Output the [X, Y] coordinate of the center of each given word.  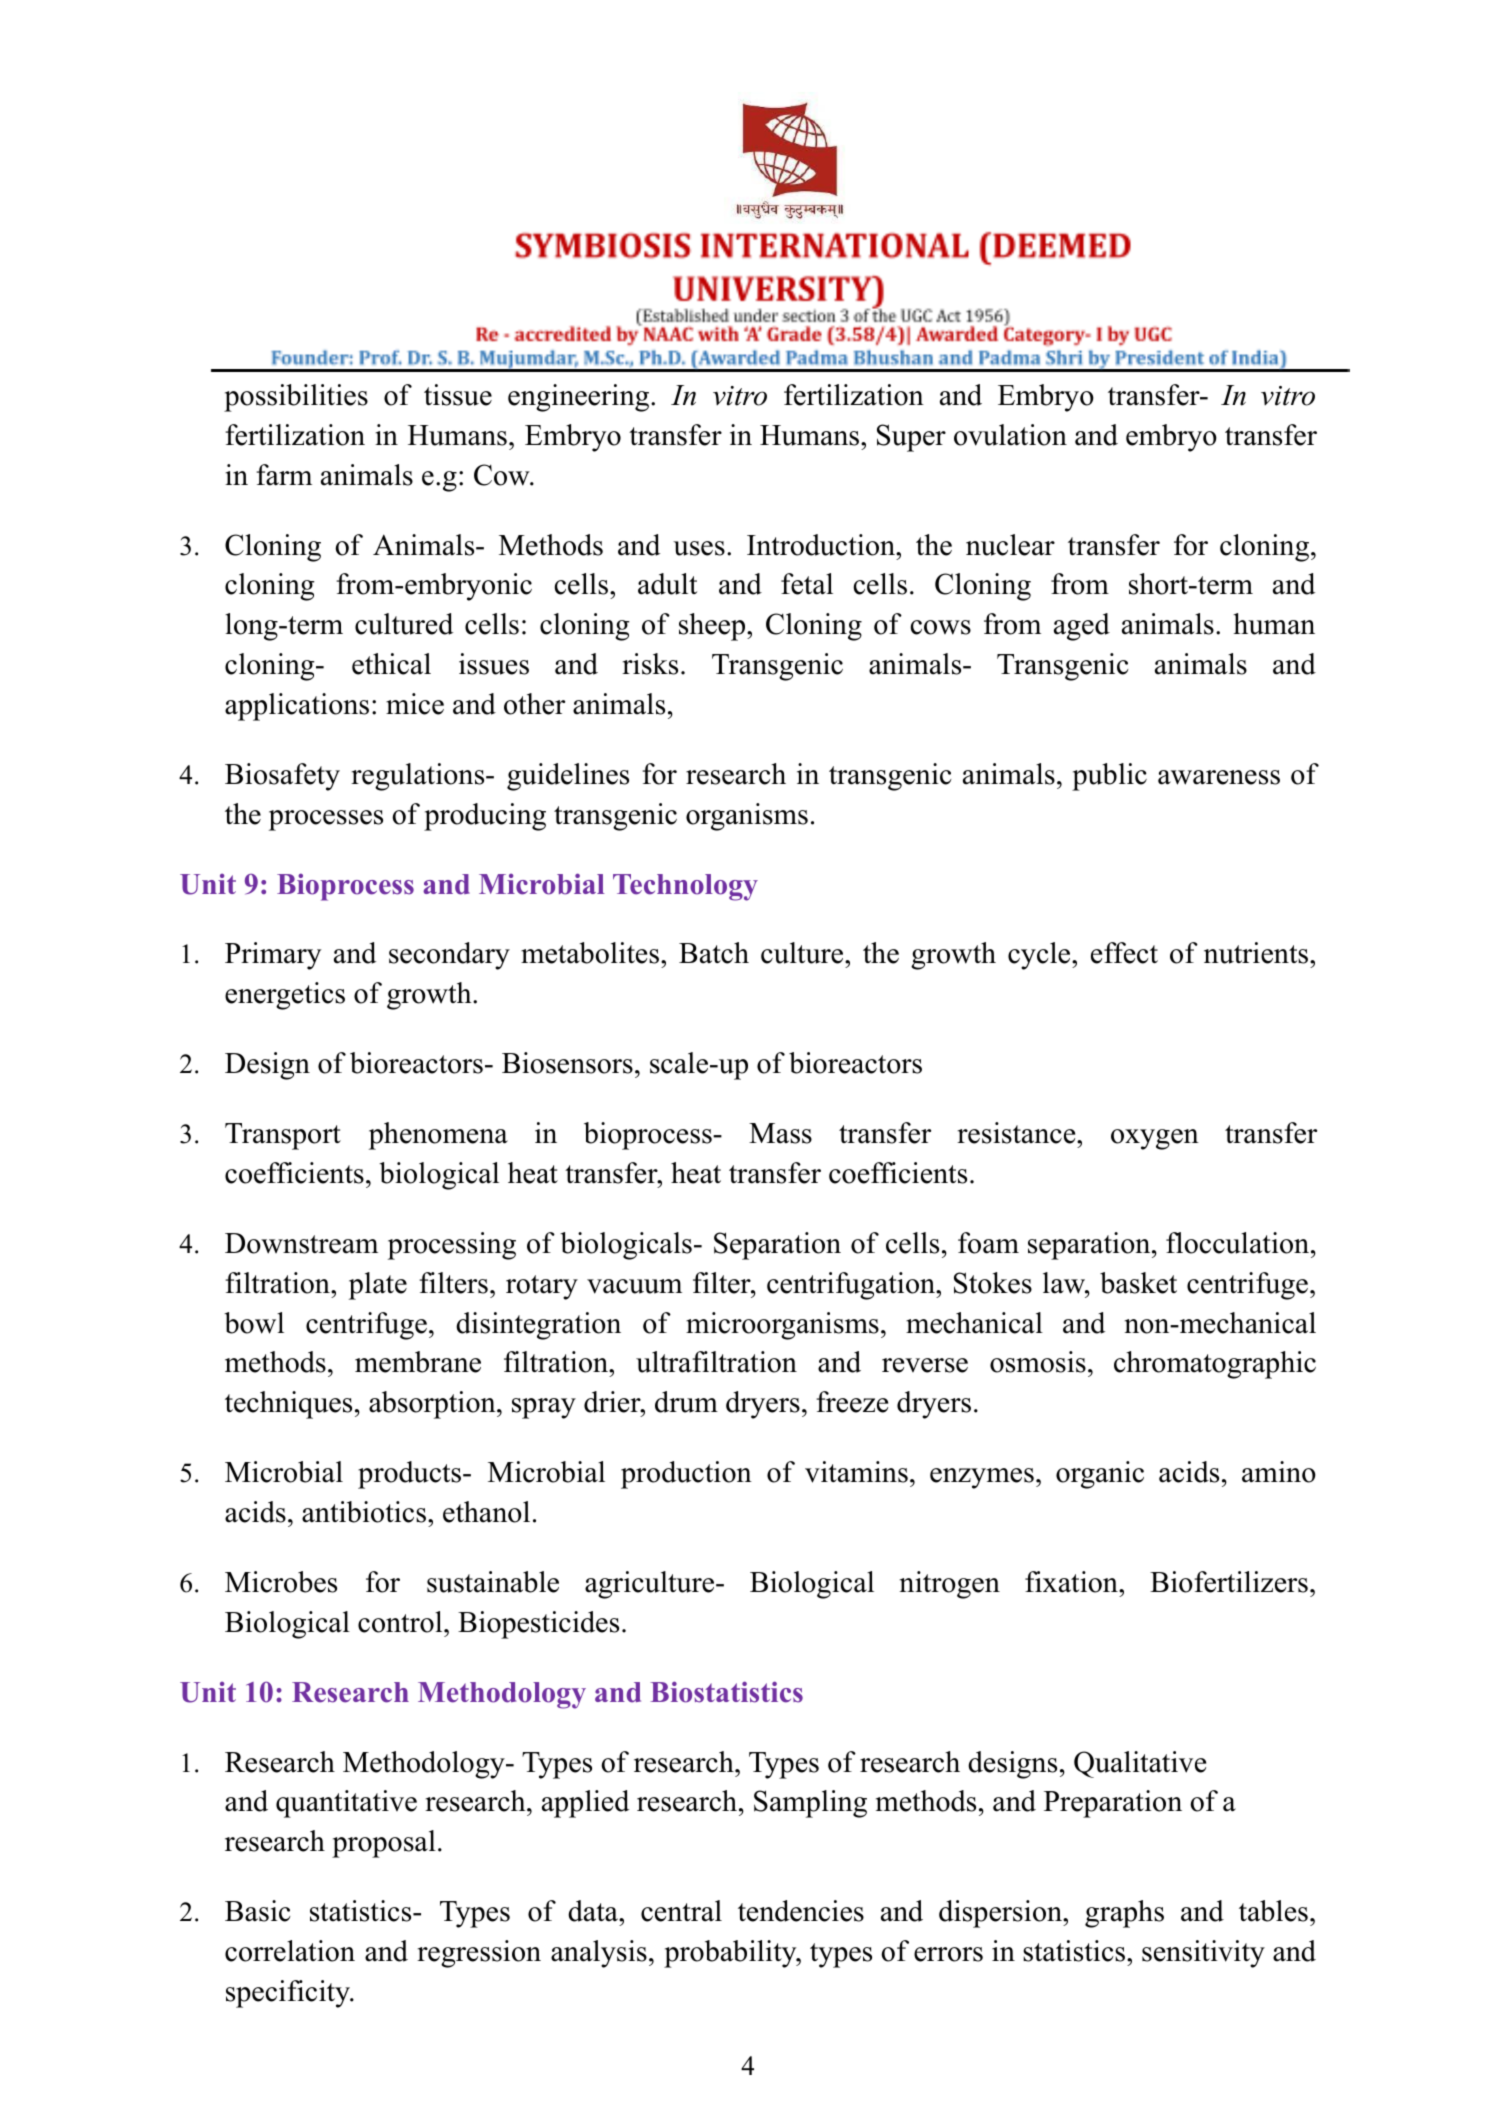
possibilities [296, 398]
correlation [290, 1951]
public [1109, 777]
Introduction [822, 545]
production [686, 1475]
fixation [1072, 1582]
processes [326, 820]
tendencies [801, 1911]
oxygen [1155, 1139]
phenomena [438, 1136]
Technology [685, 887]
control [401, 1622]
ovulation [1010, 435]
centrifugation [852, 1286]
